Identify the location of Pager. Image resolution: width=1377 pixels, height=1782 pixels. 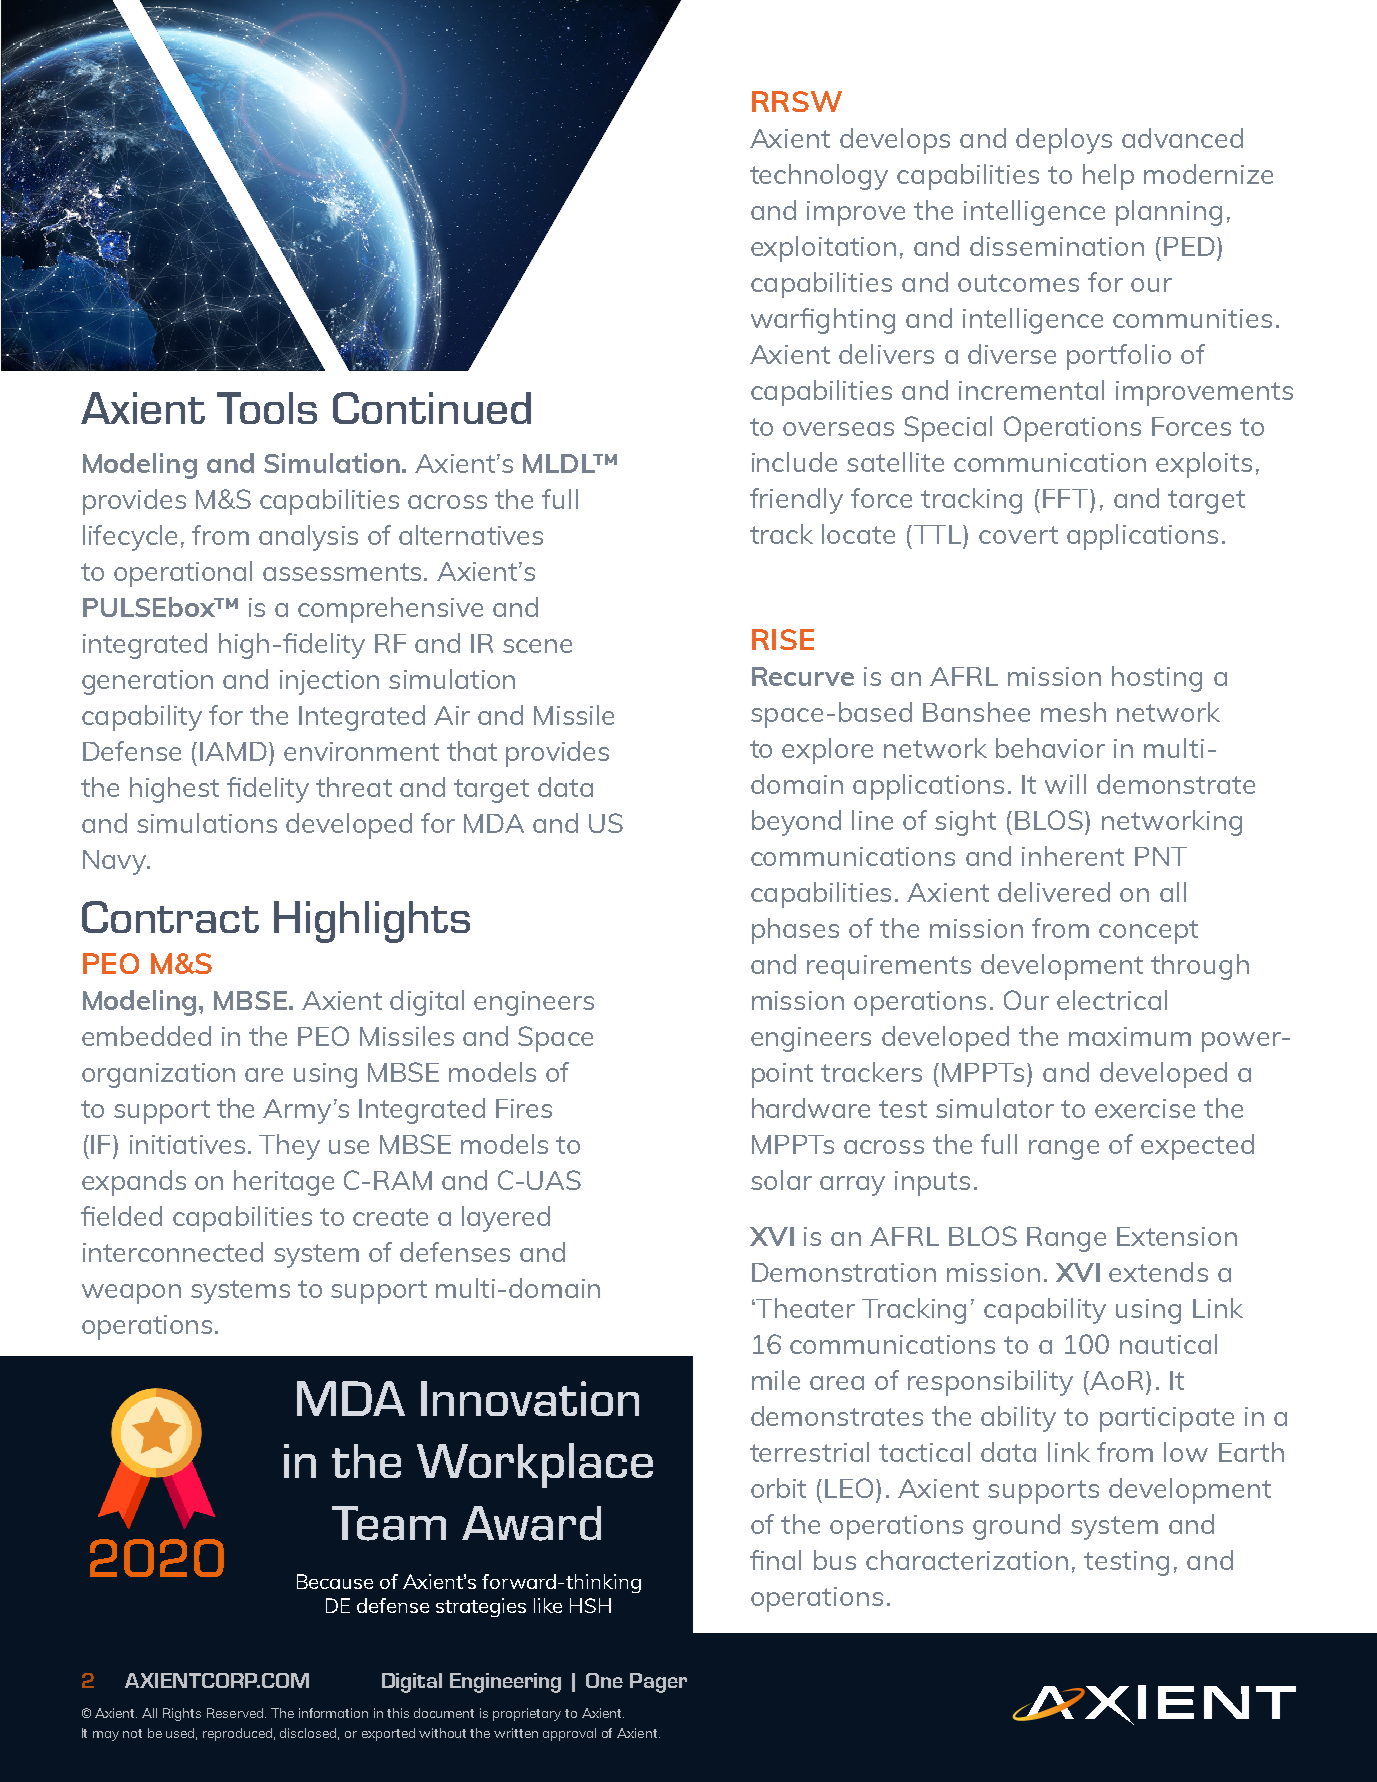
(658, 1683).
